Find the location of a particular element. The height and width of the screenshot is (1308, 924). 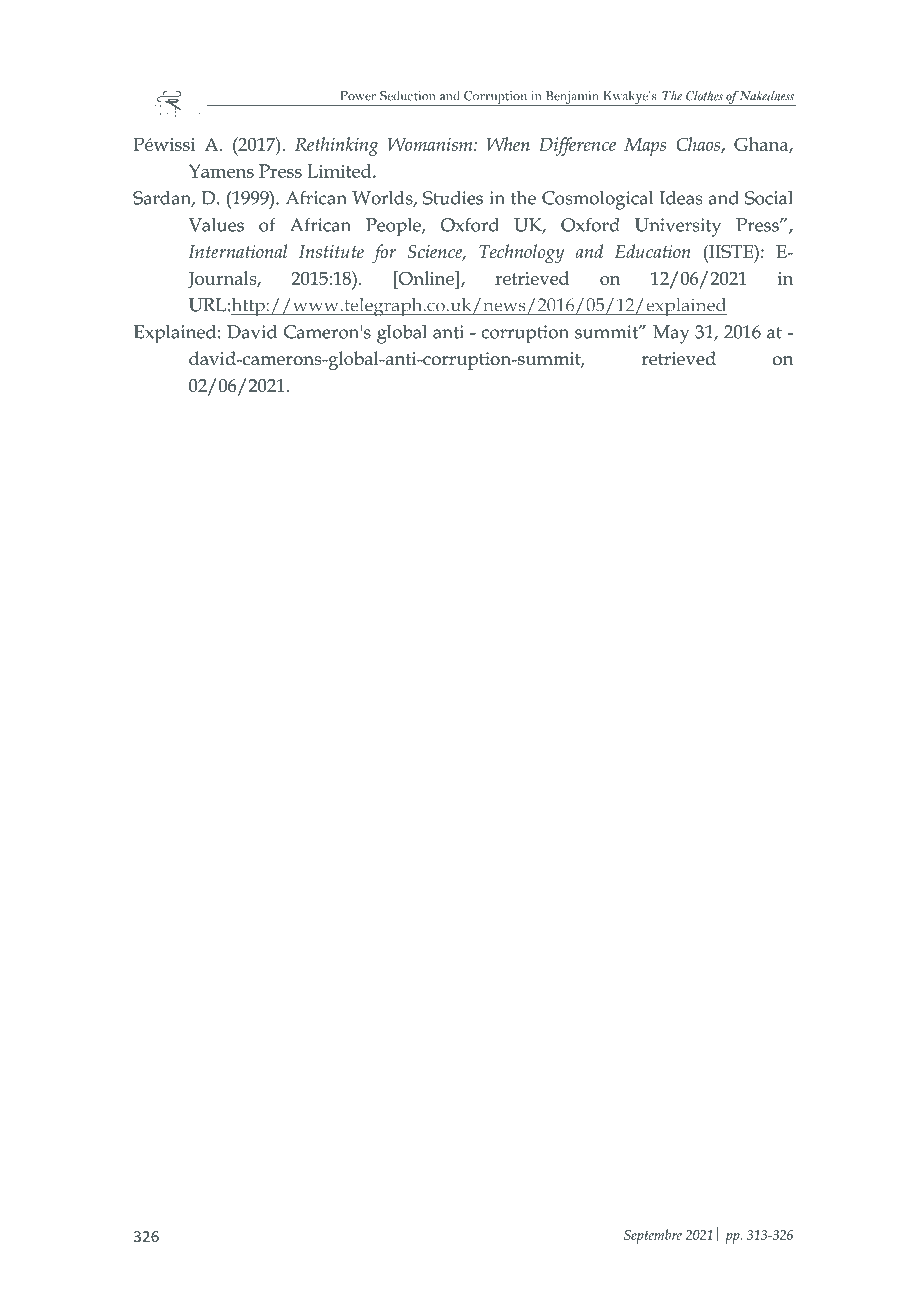

Studies is located at coordinates (453, 198).
